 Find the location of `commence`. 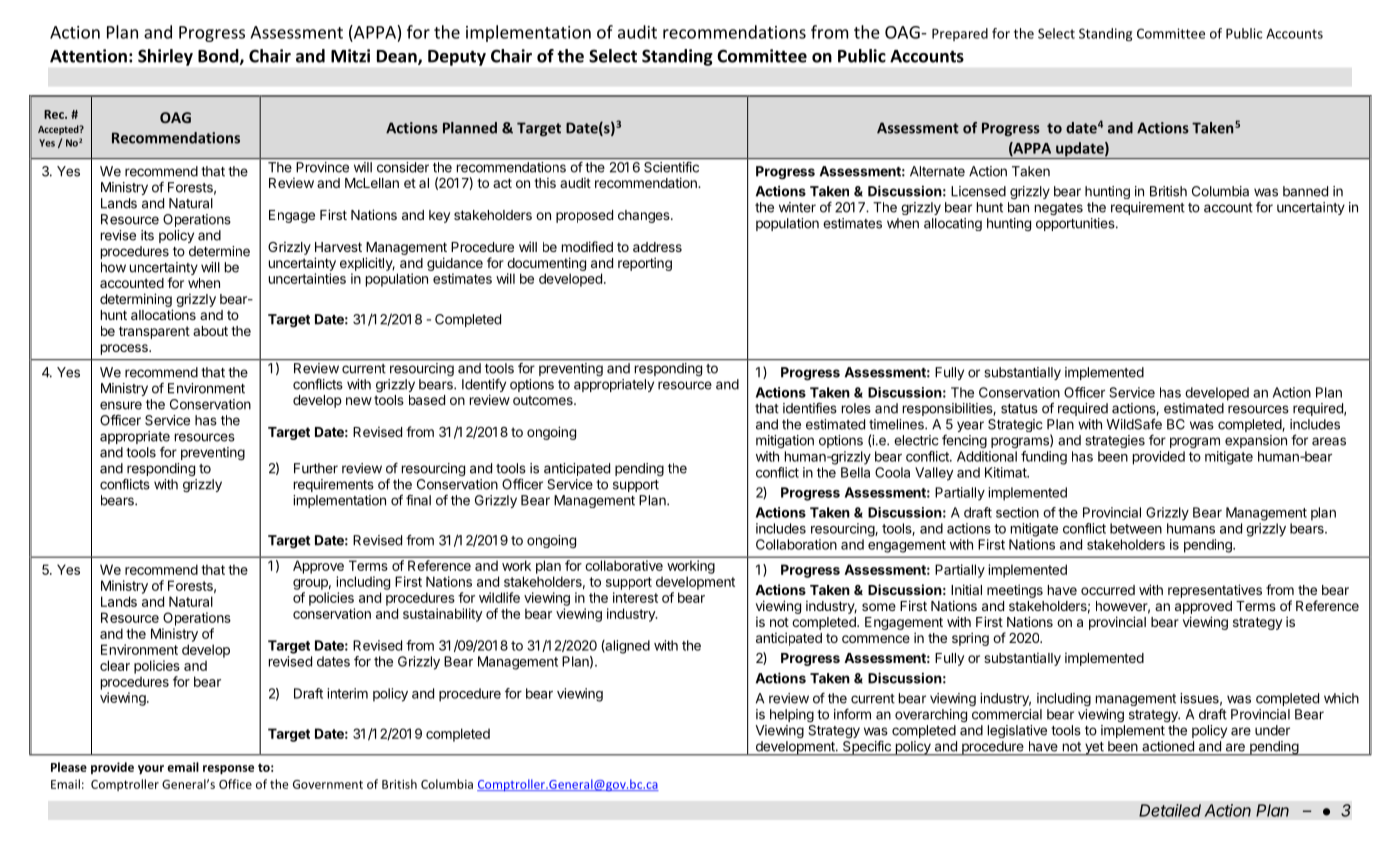

commence is located at coordinates (876, 639).
